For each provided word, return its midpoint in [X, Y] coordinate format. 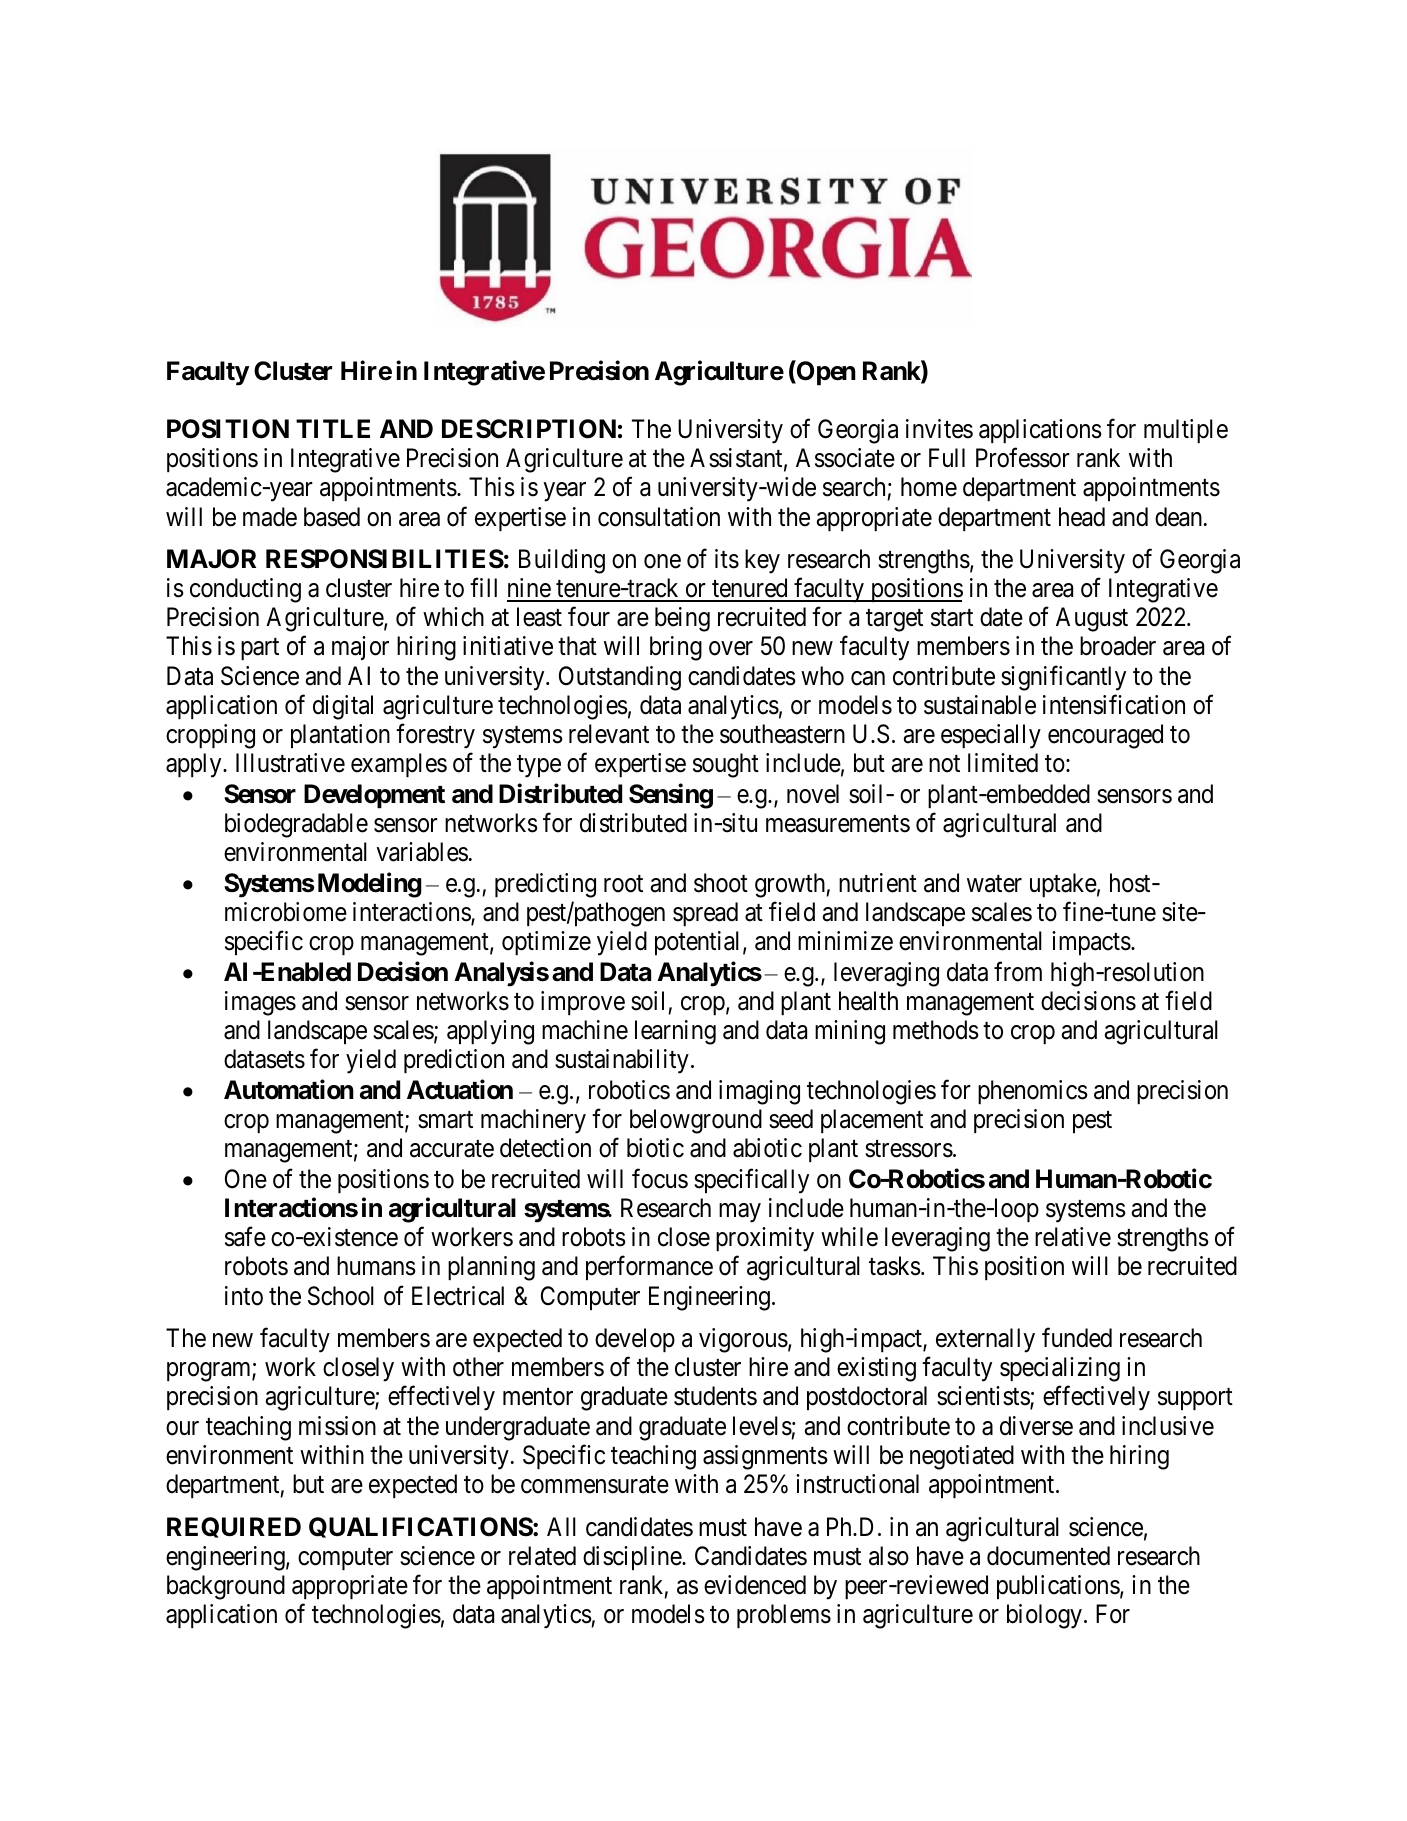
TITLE [333, 428]
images [260, 1003]
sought [726, 765]
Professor [1023, 458]
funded [1077, 1338]
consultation [659, 517]
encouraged [1105, 736]
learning [675, 1032]
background [226, 1587]
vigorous [743, 1340]
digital [343, 707]
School [341, 1296]
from [1018, 972]
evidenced [755, 1585]
